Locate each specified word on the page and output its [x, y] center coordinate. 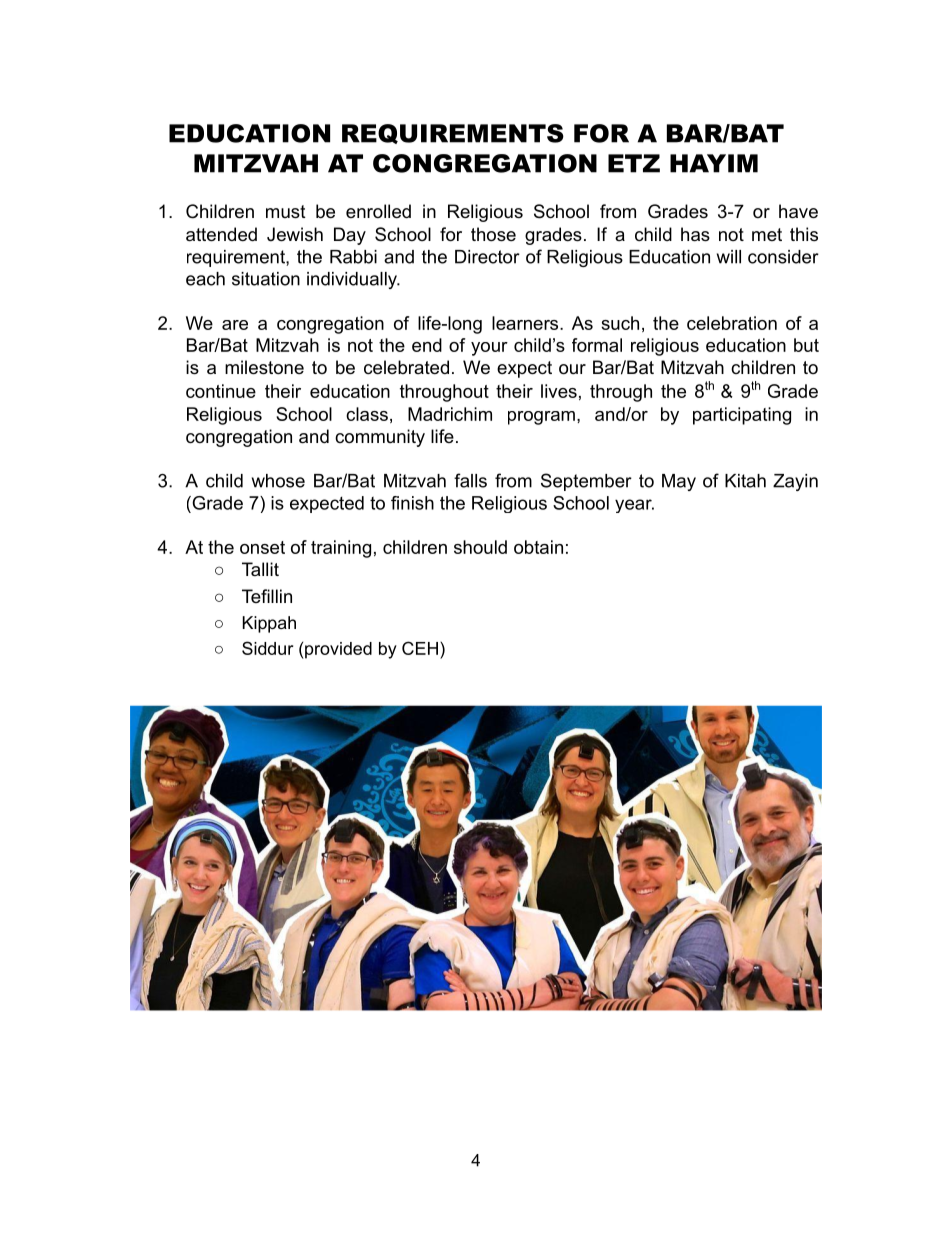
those [493, 234]
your [489, 349]
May [679, 482]
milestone [264, 367]
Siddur [267, 648]
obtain [538, 547]
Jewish [295, 234]
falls [470, 480]
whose [278, 481]
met [767, 234]
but [806, 345]
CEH [420, 648]
